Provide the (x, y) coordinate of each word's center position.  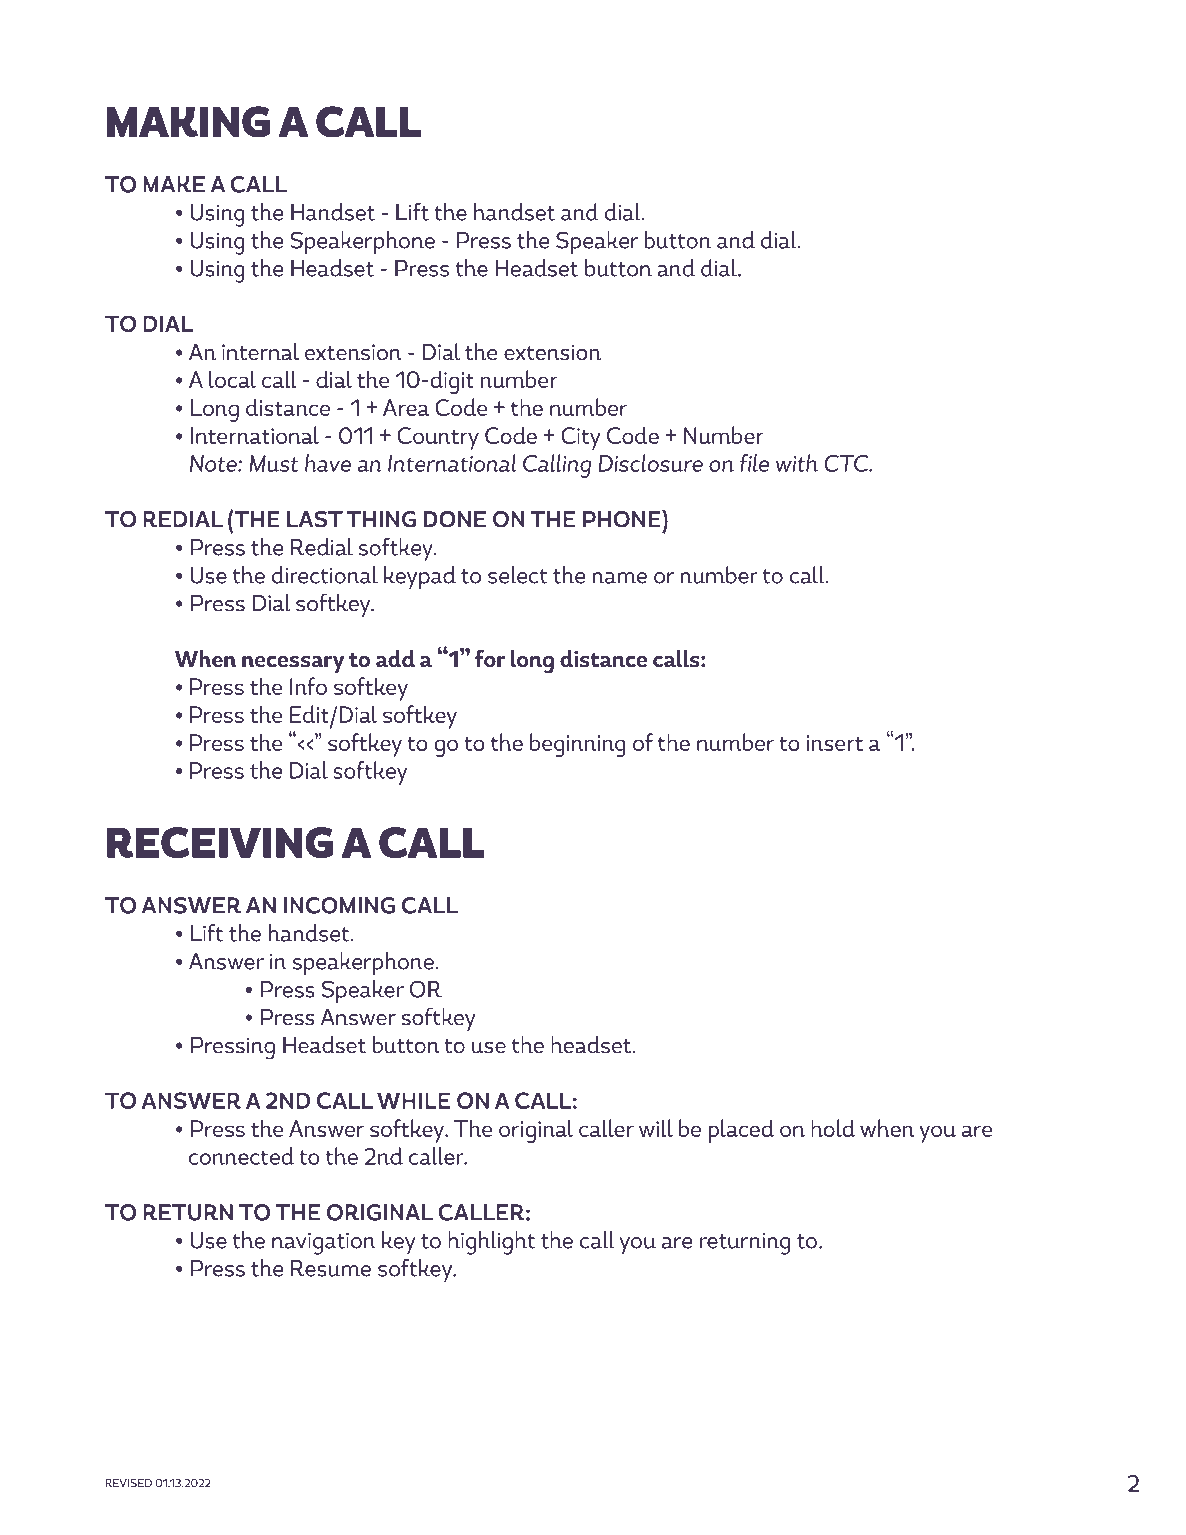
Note (214, 463)
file (754, 463)
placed (741, 1131)
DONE (454, 519)
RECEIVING (220, 842)
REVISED (128, 1482)
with (797, 463)
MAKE (174, 184)
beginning (578, 745)
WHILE (413, 1100)
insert (834, 743)
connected (241, 1156)
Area (406, 407)
